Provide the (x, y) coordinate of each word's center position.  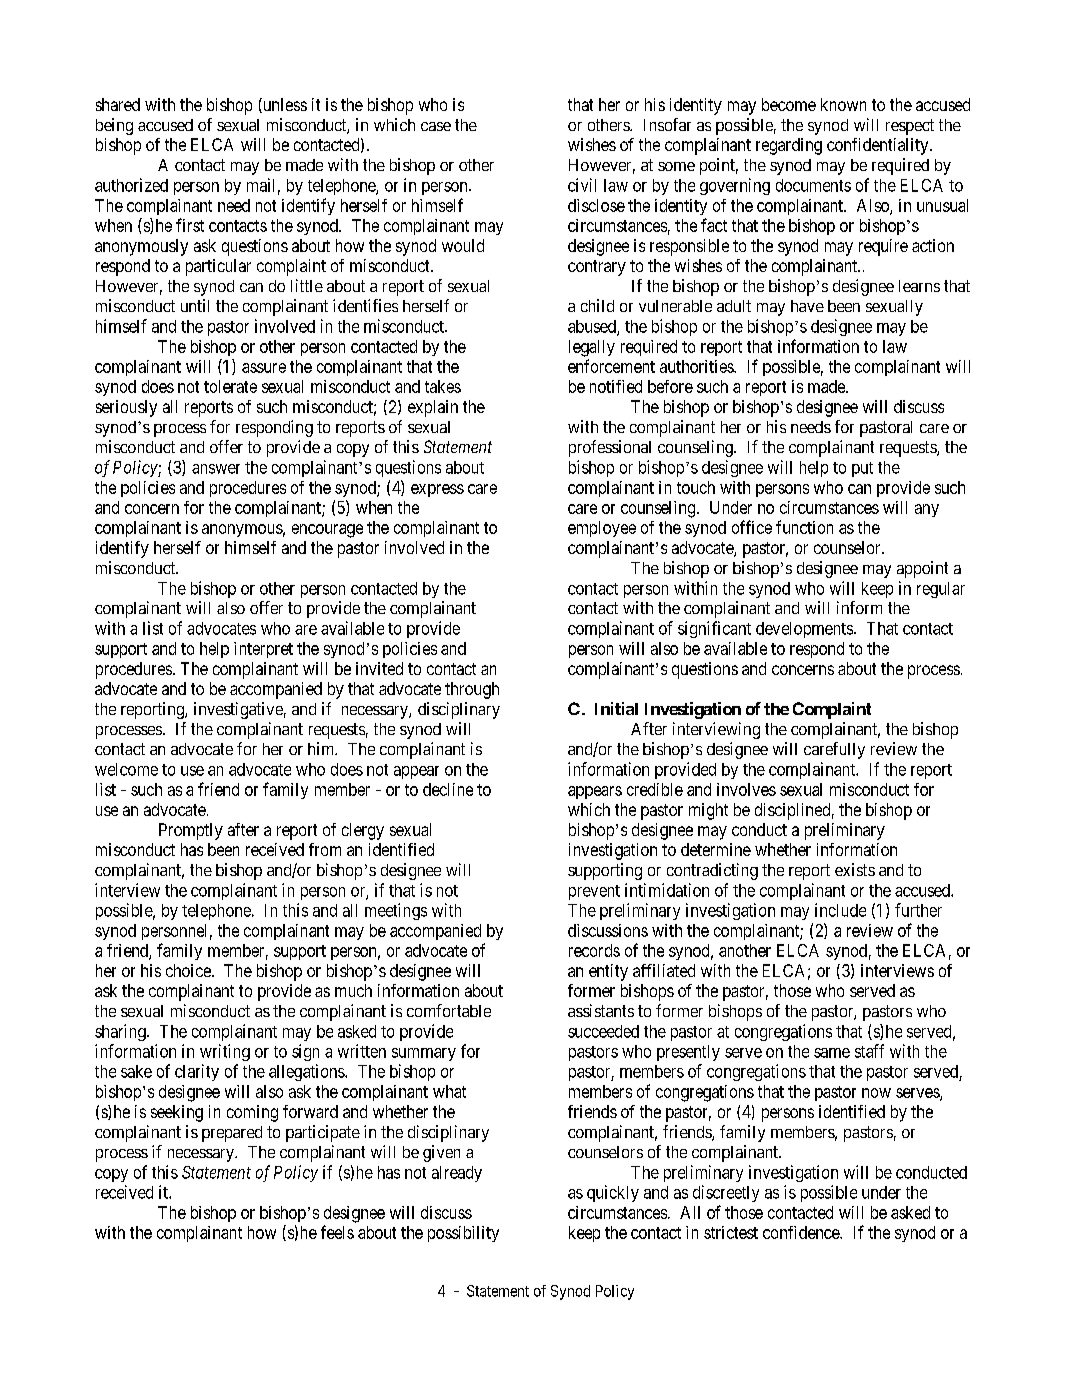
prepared (232, 1134)
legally (592, 348)
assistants (601, 1010)
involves (746, 789)
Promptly (191, 831)
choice (189, 970)
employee (602, 529)
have (807, 306)
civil (582, 185)
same (832, 1053)
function (804, 527)
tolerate (230, 386)
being (114, 126)
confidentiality (879, 146)
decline (448, 789)
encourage (327, 531)
